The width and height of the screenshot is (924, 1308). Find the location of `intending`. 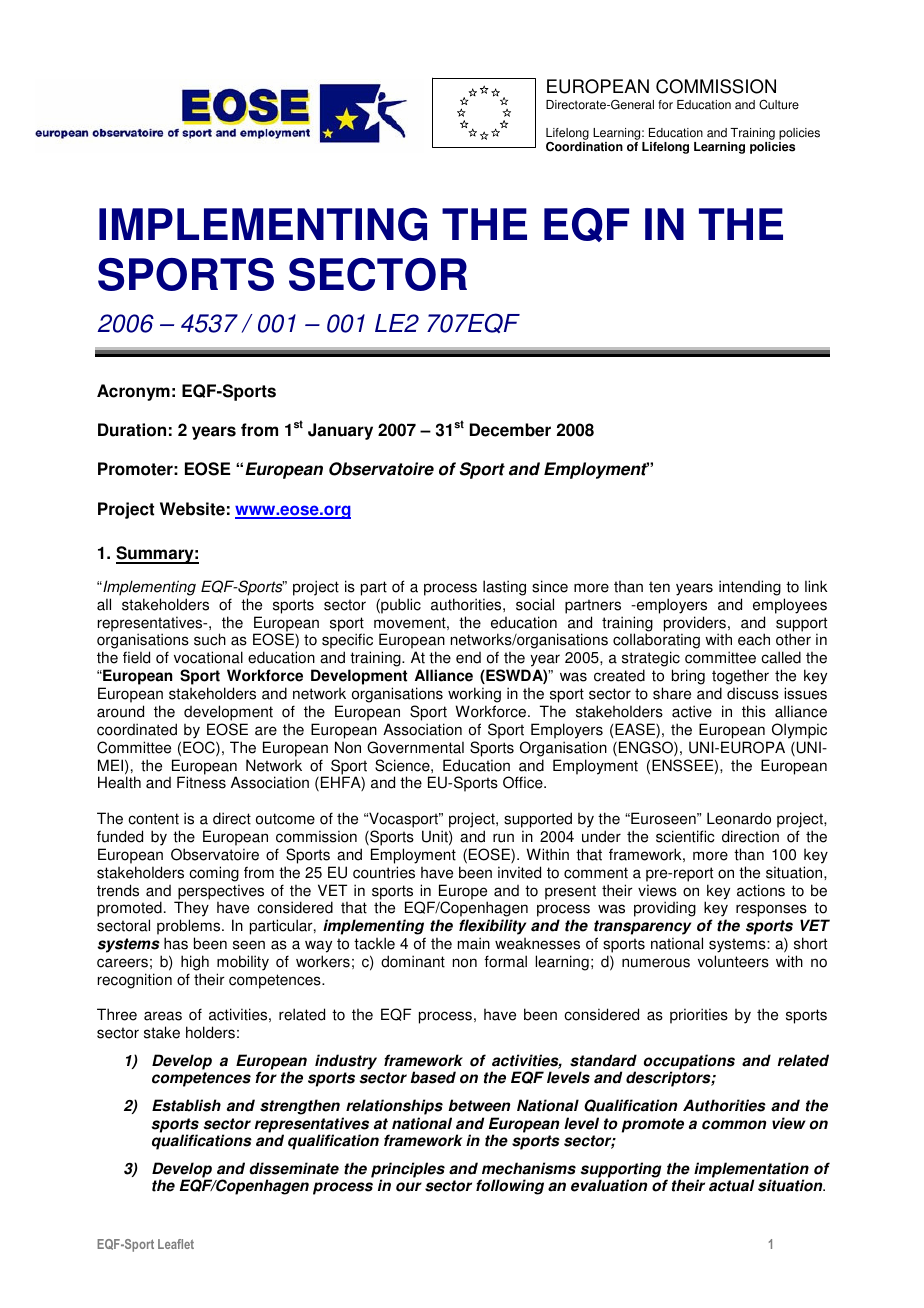

intending is located at coordinates (750, 588).
